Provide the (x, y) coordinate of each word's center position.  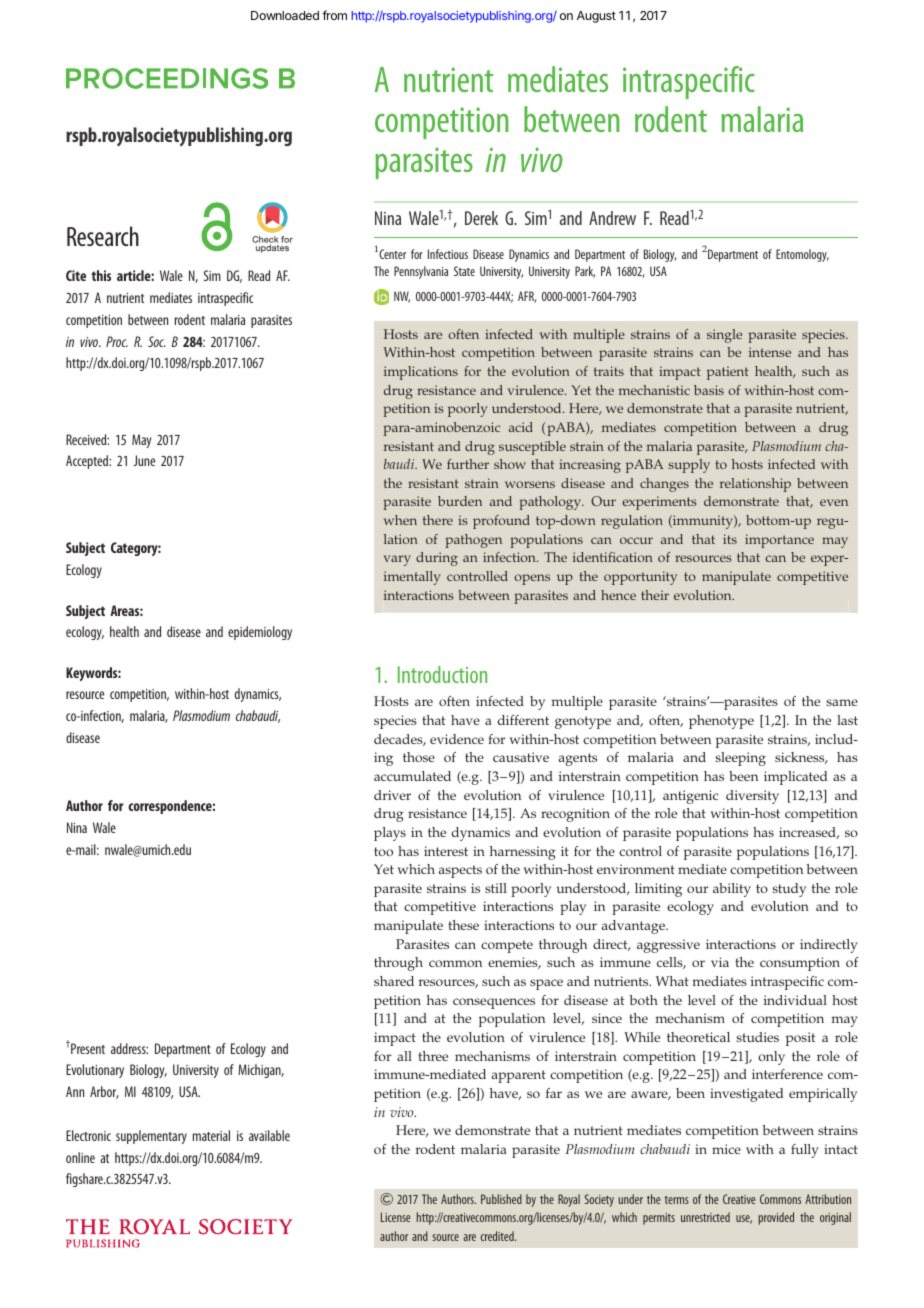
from (334, 15)
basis (709, 390)
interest (446, 851)
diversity (752, 797)
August (596, 17)
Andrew (612, 218)
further (468, 464)
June (144, 460)
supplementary (151, 1137)
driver (392, 795)
